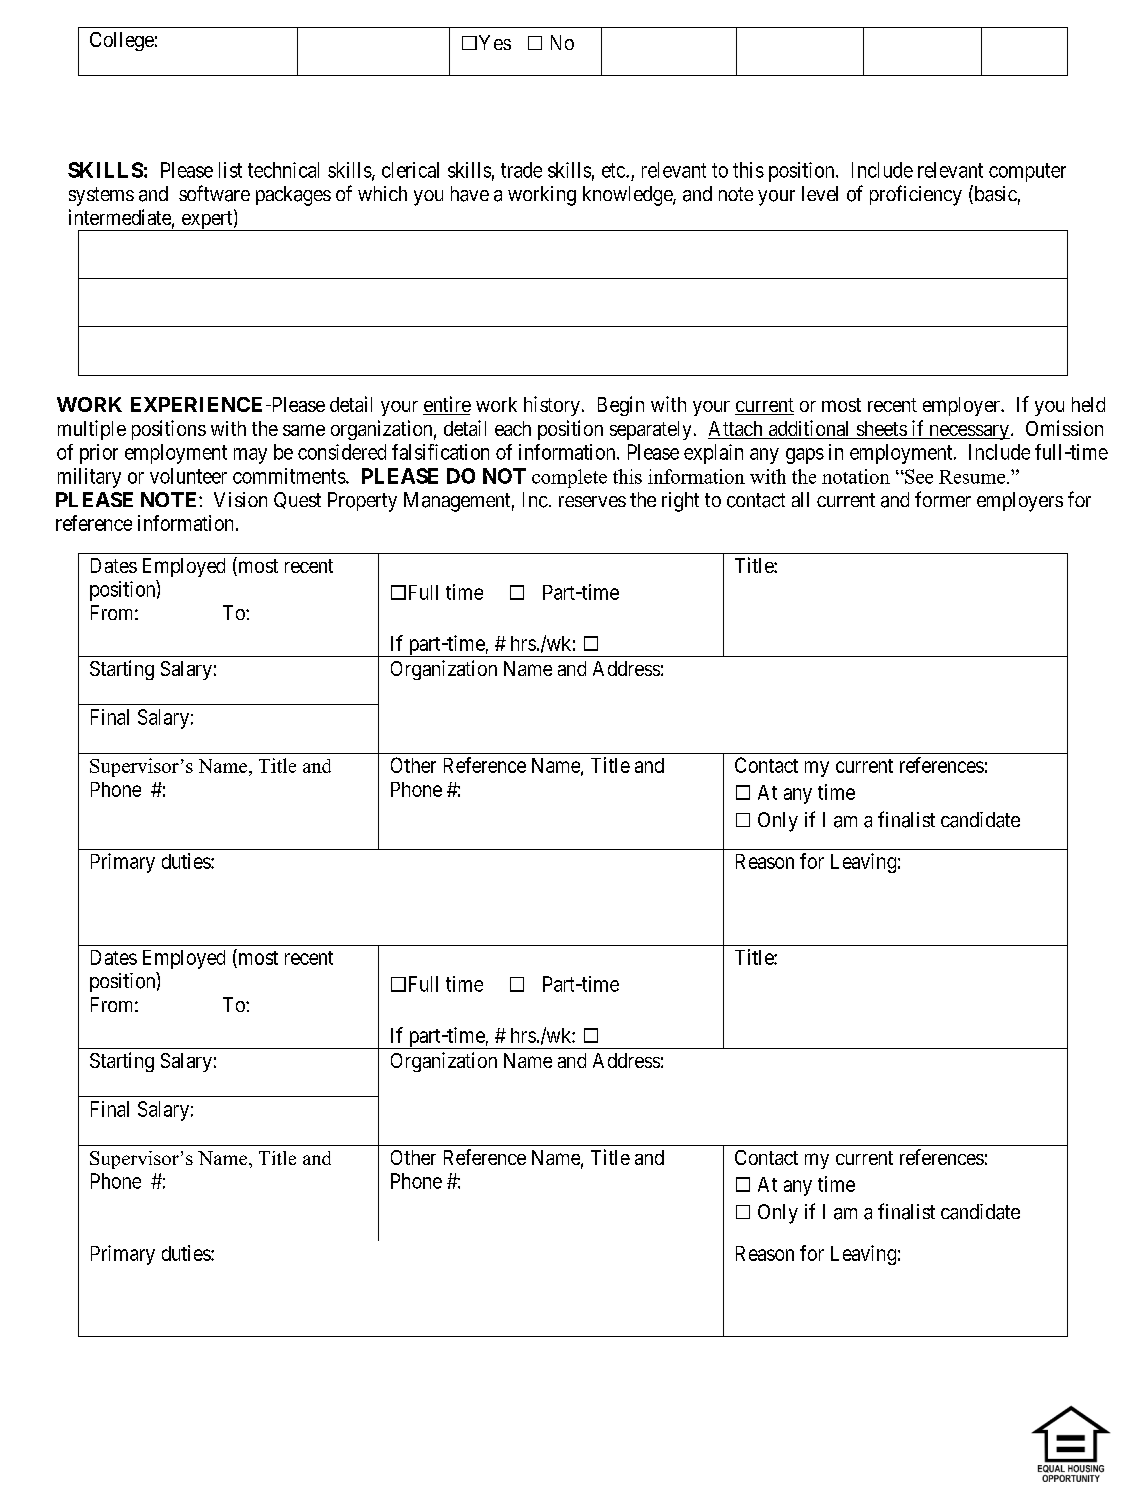 This screenshot has height=1486, width=1148. I want to click on expert, so click(207, 221).
